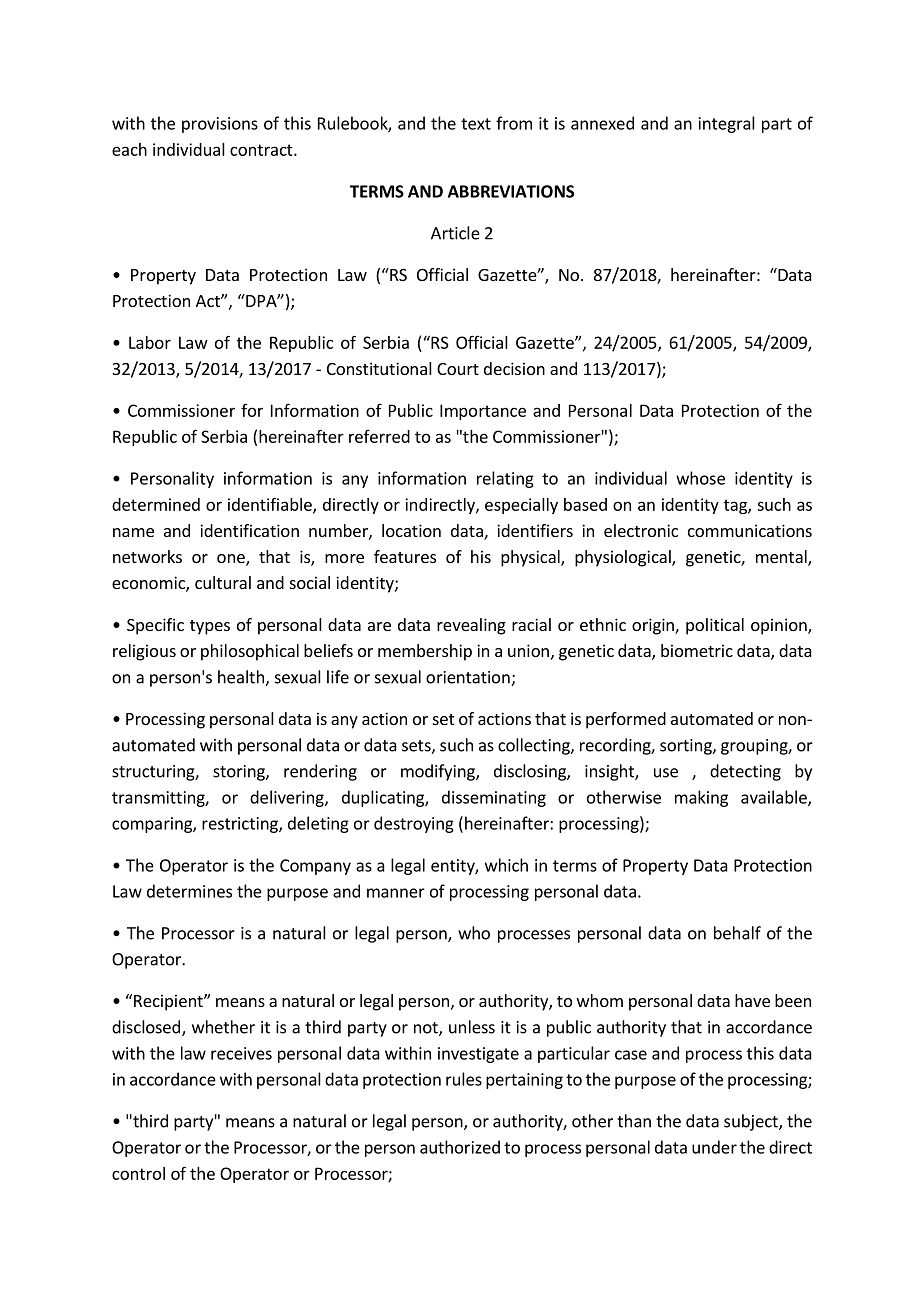  What do you see at coordinates (697, 650) in the image?
I see `biometric` at bounding box center [697, 650].
